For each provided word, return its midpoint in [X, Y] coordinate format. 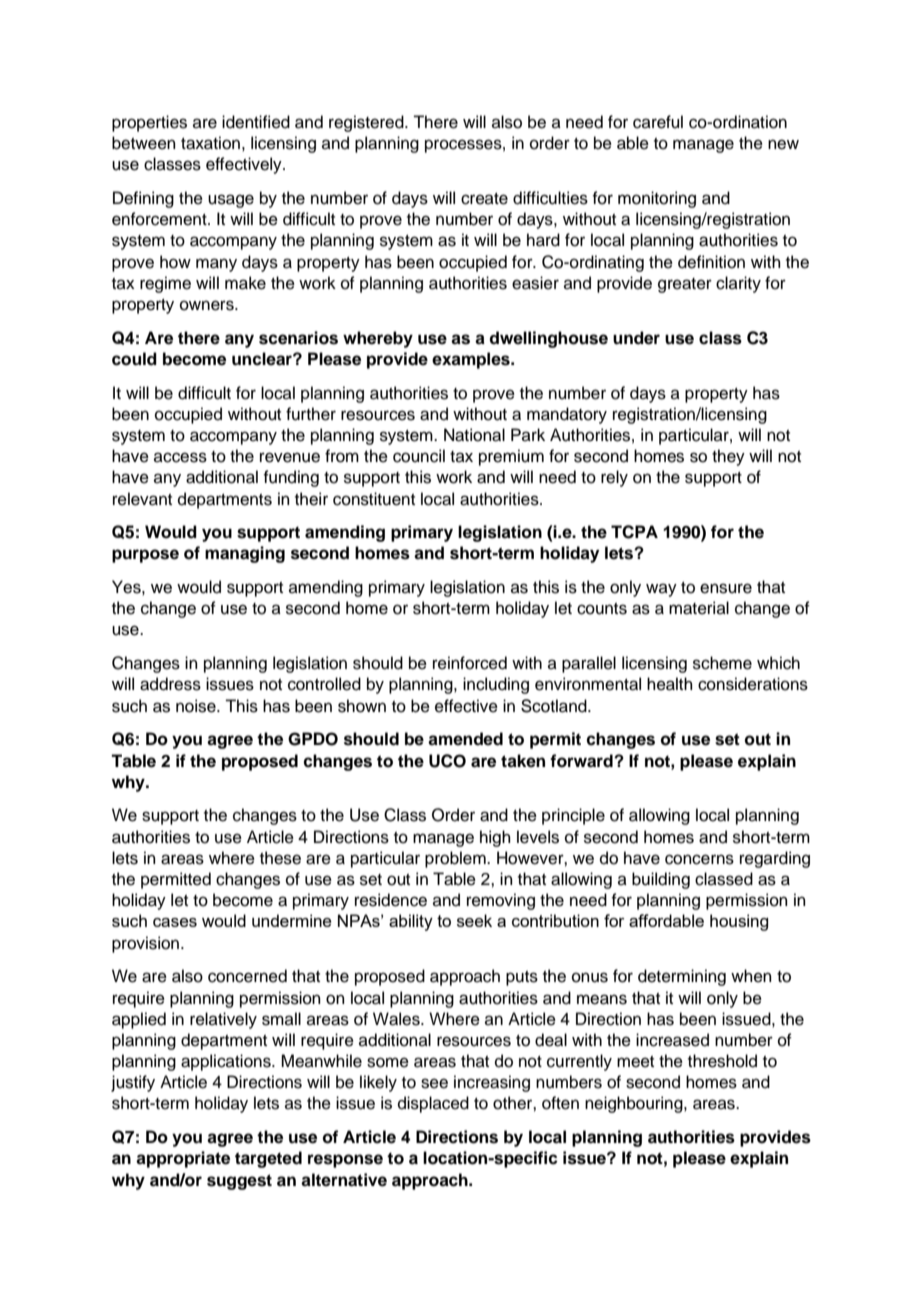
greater [685, 285]
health [670, 684]
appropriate [183, 1159]
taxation [210, 143]
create [484, 199]
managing [245, 554]
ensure [726, 588]
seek [474, 920]
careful [658, 122]
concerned [247, 976]
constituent [374, 499]
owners [208, 305]
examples [472, 360]
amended [465, 739]
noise [197, 706]
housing [739, 922]
